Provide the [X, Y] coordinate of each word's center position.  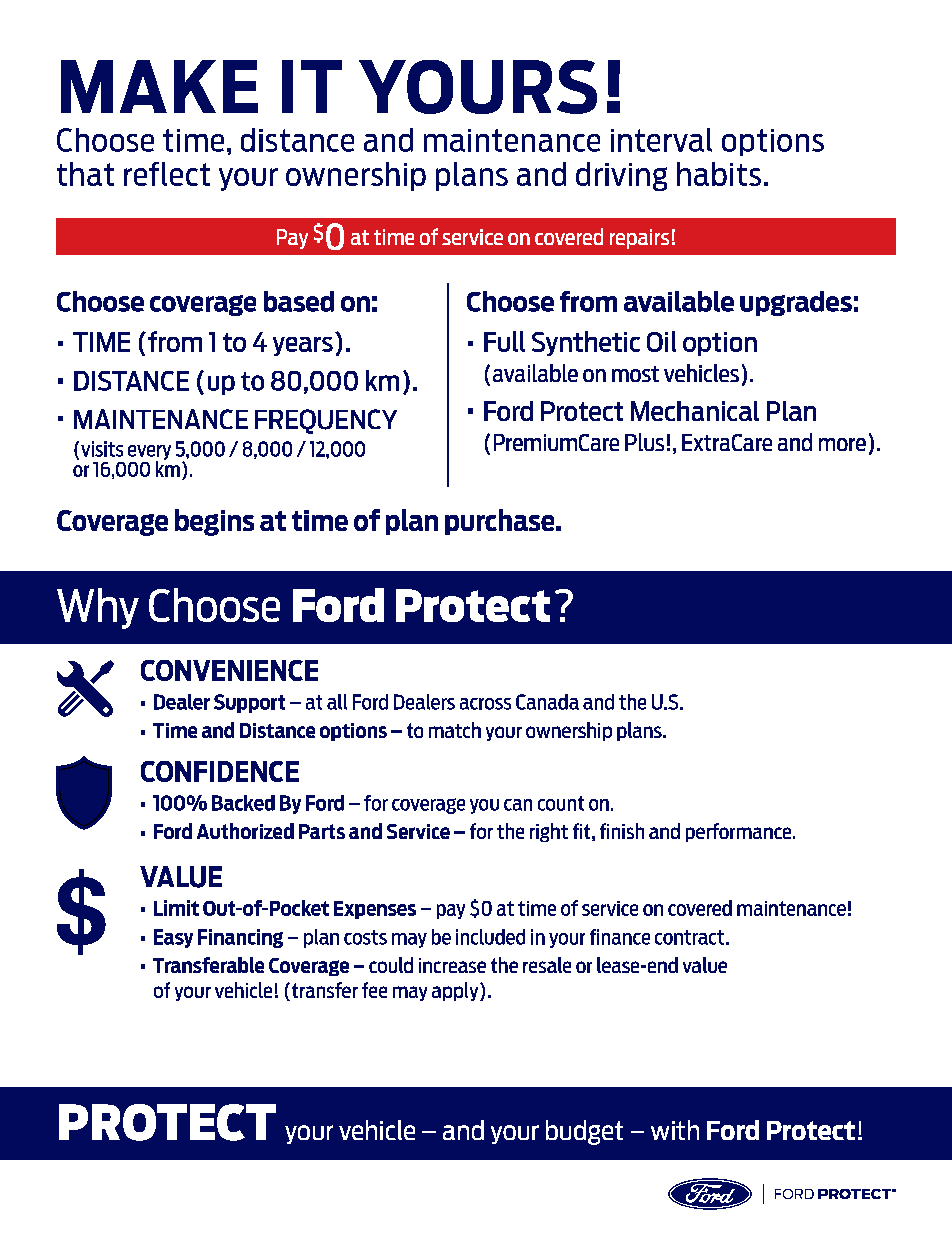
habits [719, 174]
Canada [547, 702]
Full [504, 341]
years [303, 346]
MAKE [159, 86]
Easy [173, 938]
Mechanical [695, 411]
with [675, 1130]
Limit [176, 908]
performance [740, 832]
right [549, 832]
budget [584, 1132]
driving [621, 176]
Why [98, 608]
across [485, 704]
